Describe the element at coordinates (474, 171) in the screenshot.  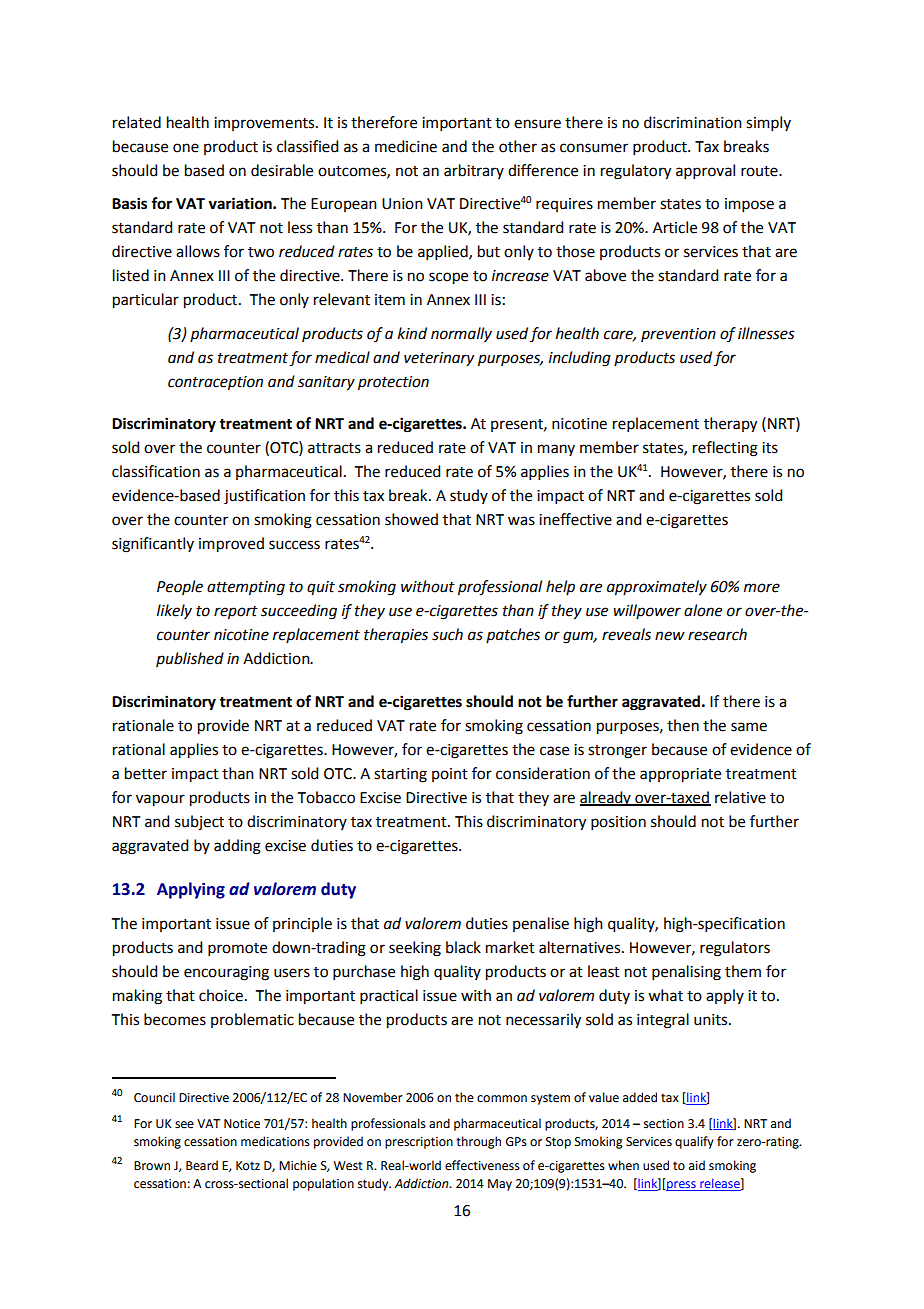
I see `arbitrary` at that location.
